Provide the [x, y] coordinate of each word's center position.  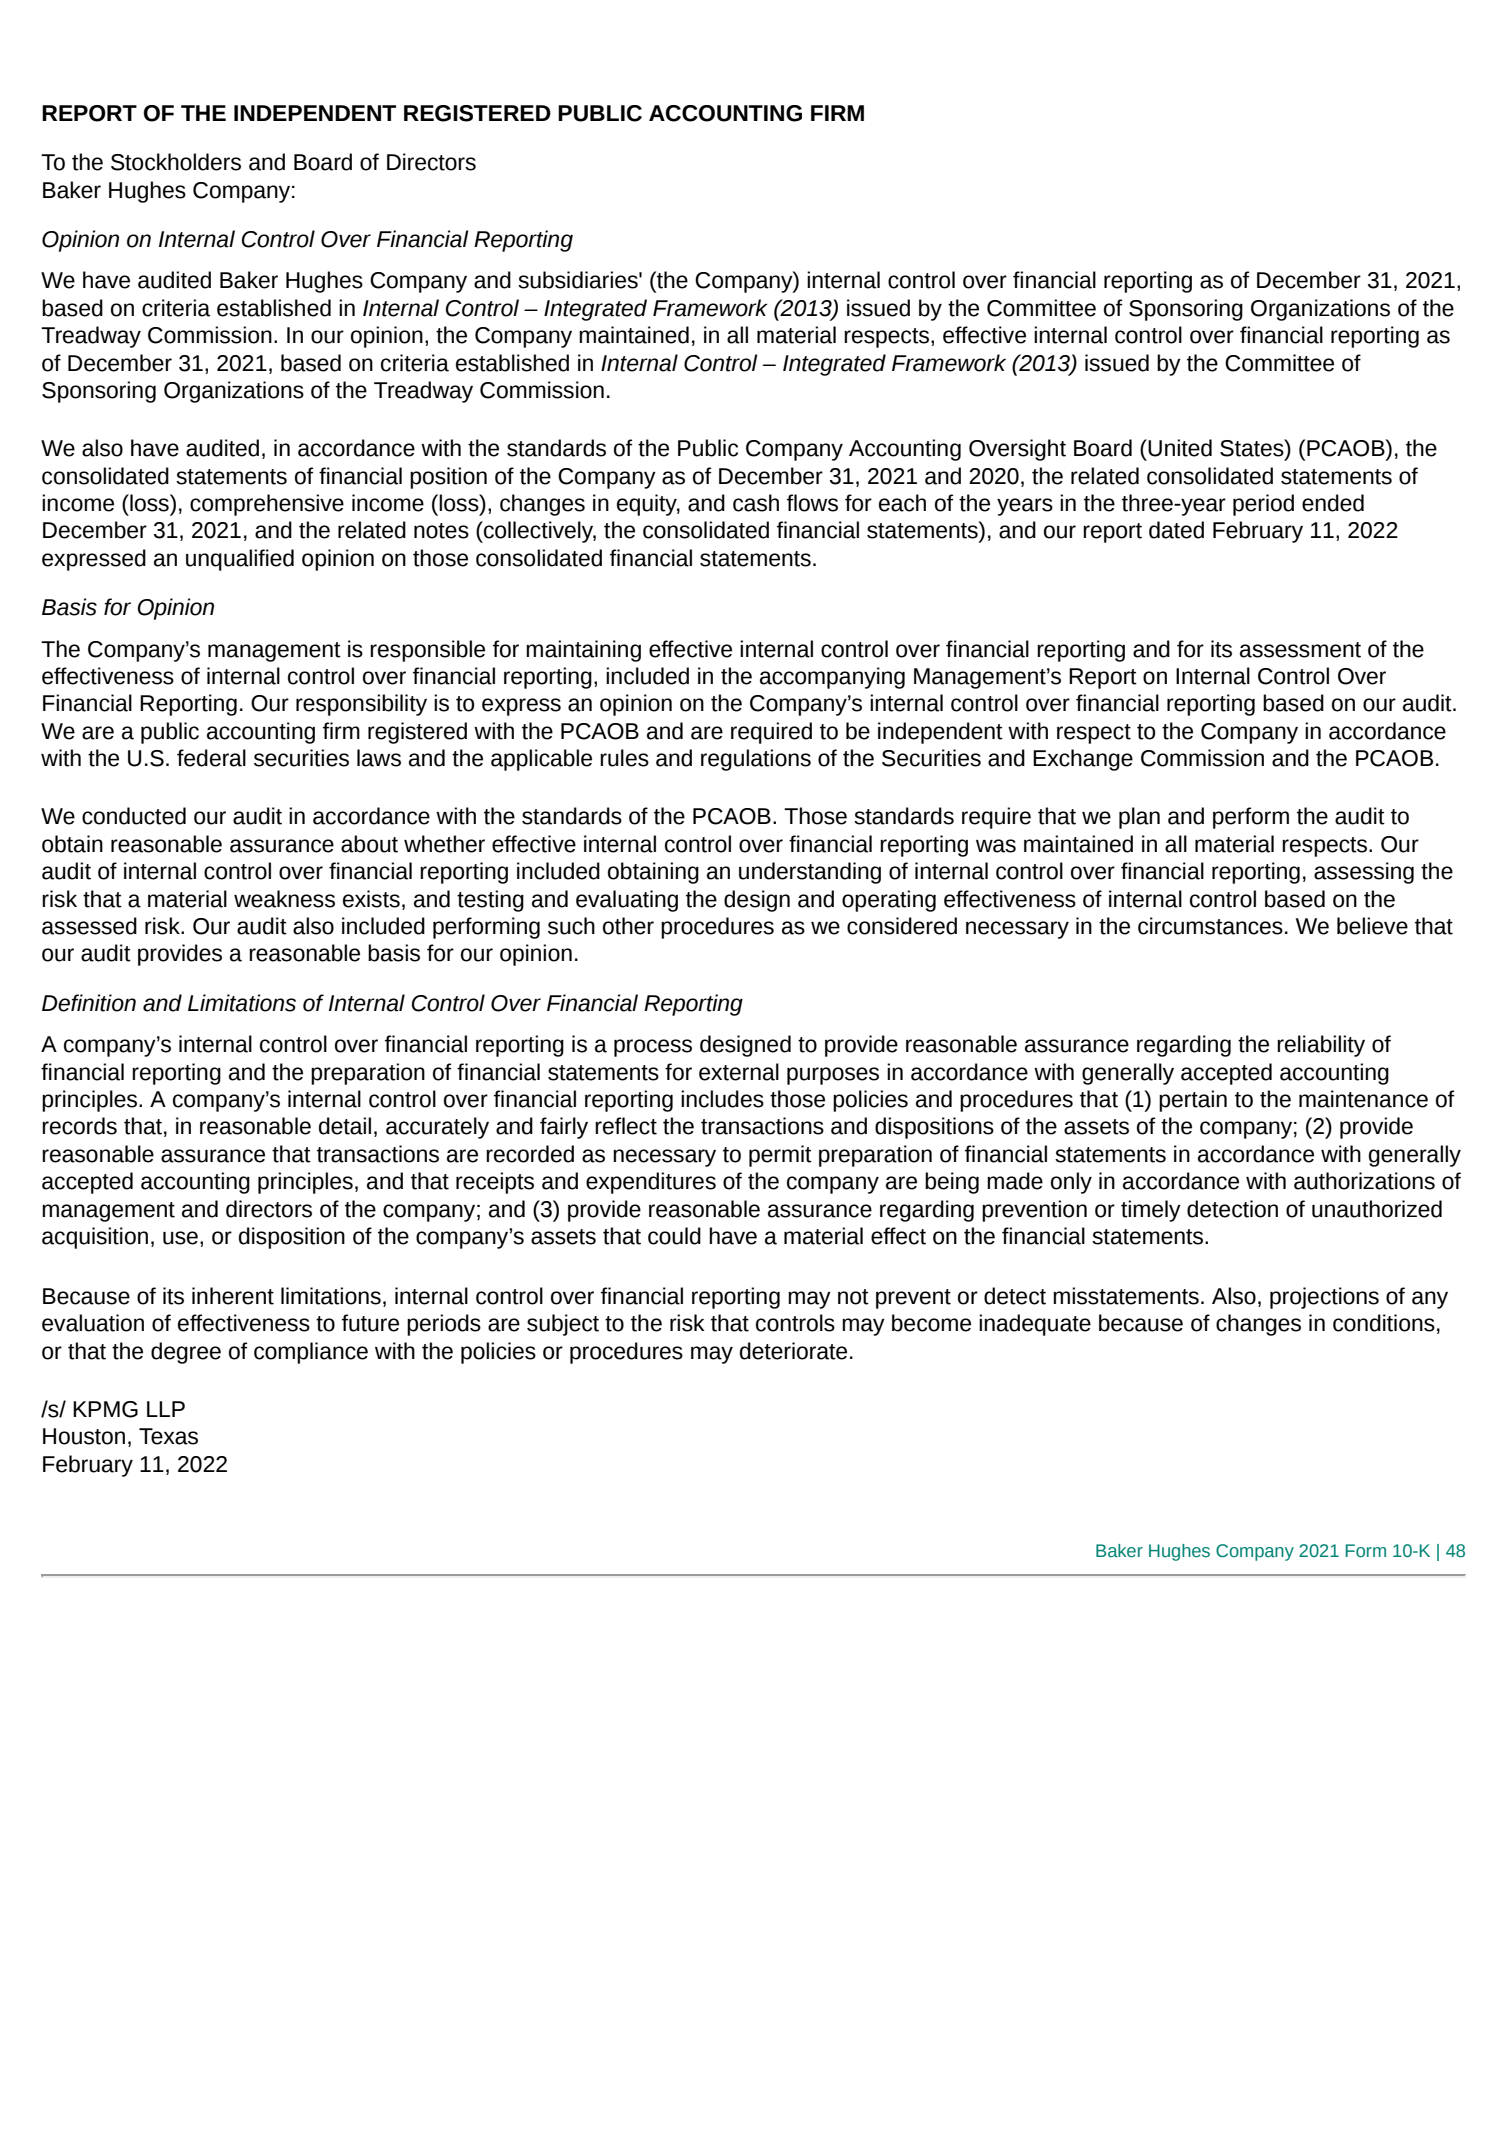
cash [756, 503]
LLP [166, 1409]
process [653, 1048]
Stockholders [176, 162]
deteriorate [793, 1351]
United [1179, 448]
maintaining [583, 651]
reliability [1321, 1046]
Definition [89, 1003]
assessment [1300, 650]
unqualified [240, 560]
